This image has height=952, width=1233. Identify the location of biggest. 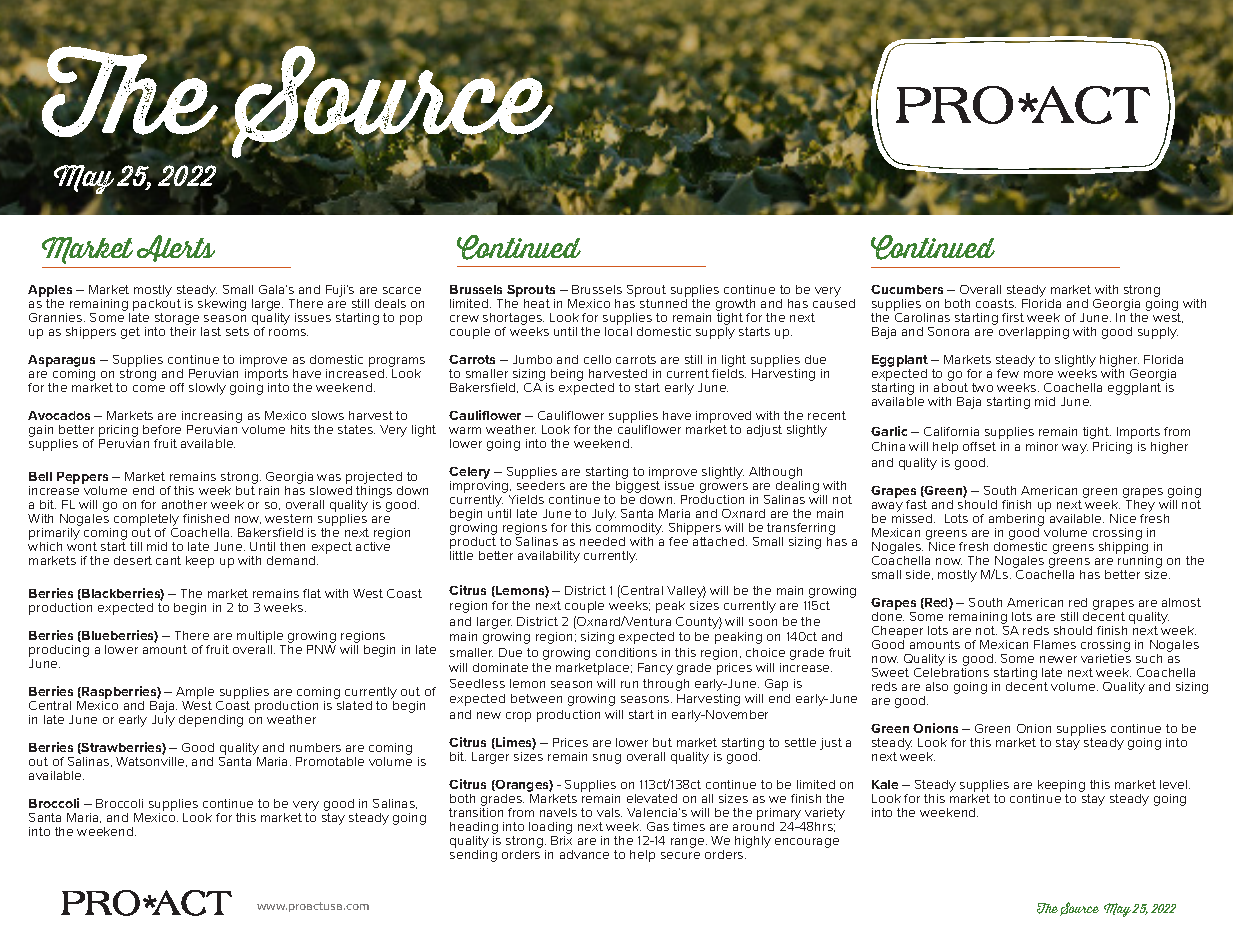
(638, 488).
